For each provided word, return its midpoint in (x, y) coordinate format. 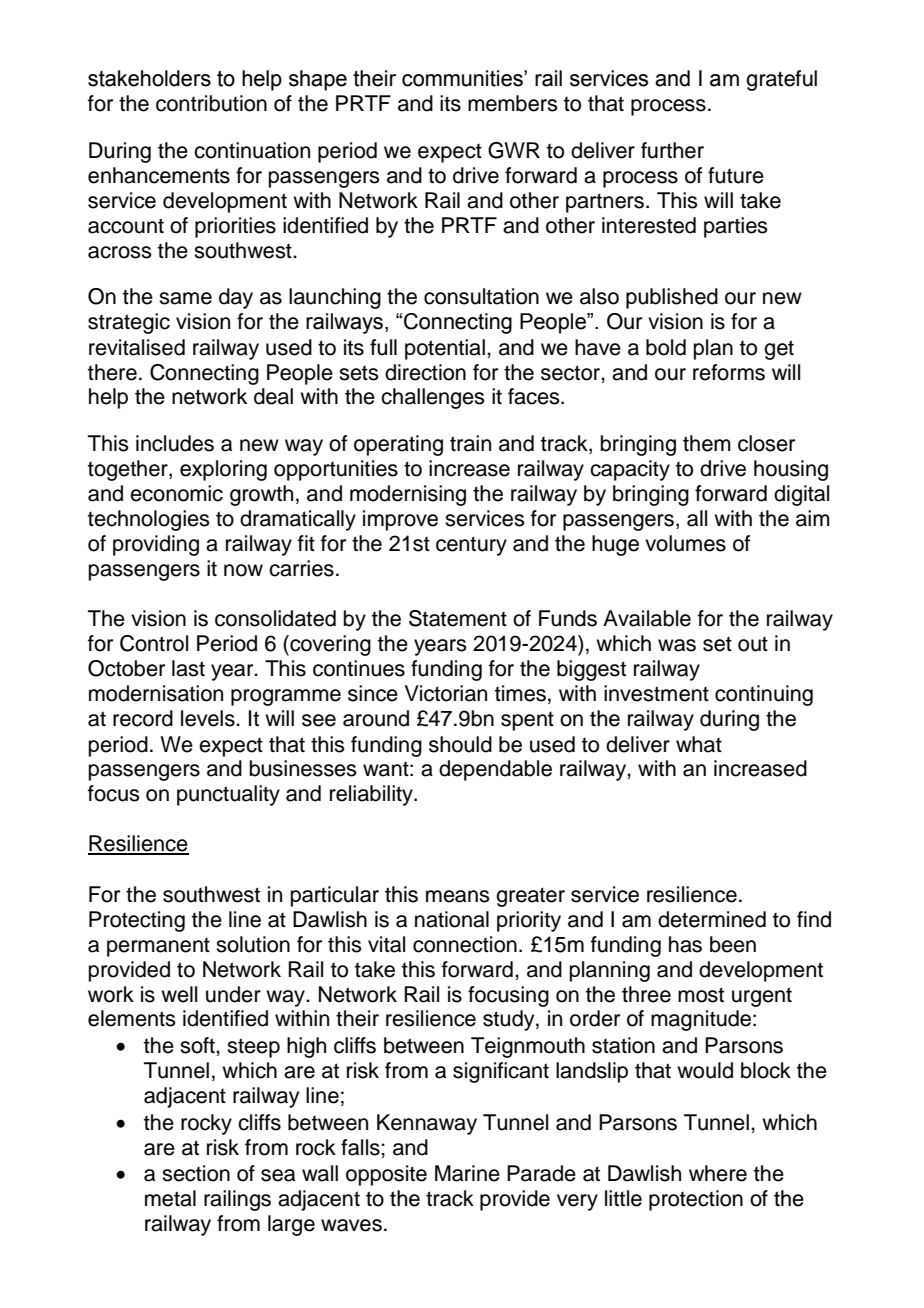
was (677, 645)
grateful (781, 80)
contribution (211, 103)
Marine (467, 1173)
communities (463, 78)
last (188, 668)
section (196, 1173)
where (718, 1173)
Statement (458, 618)
